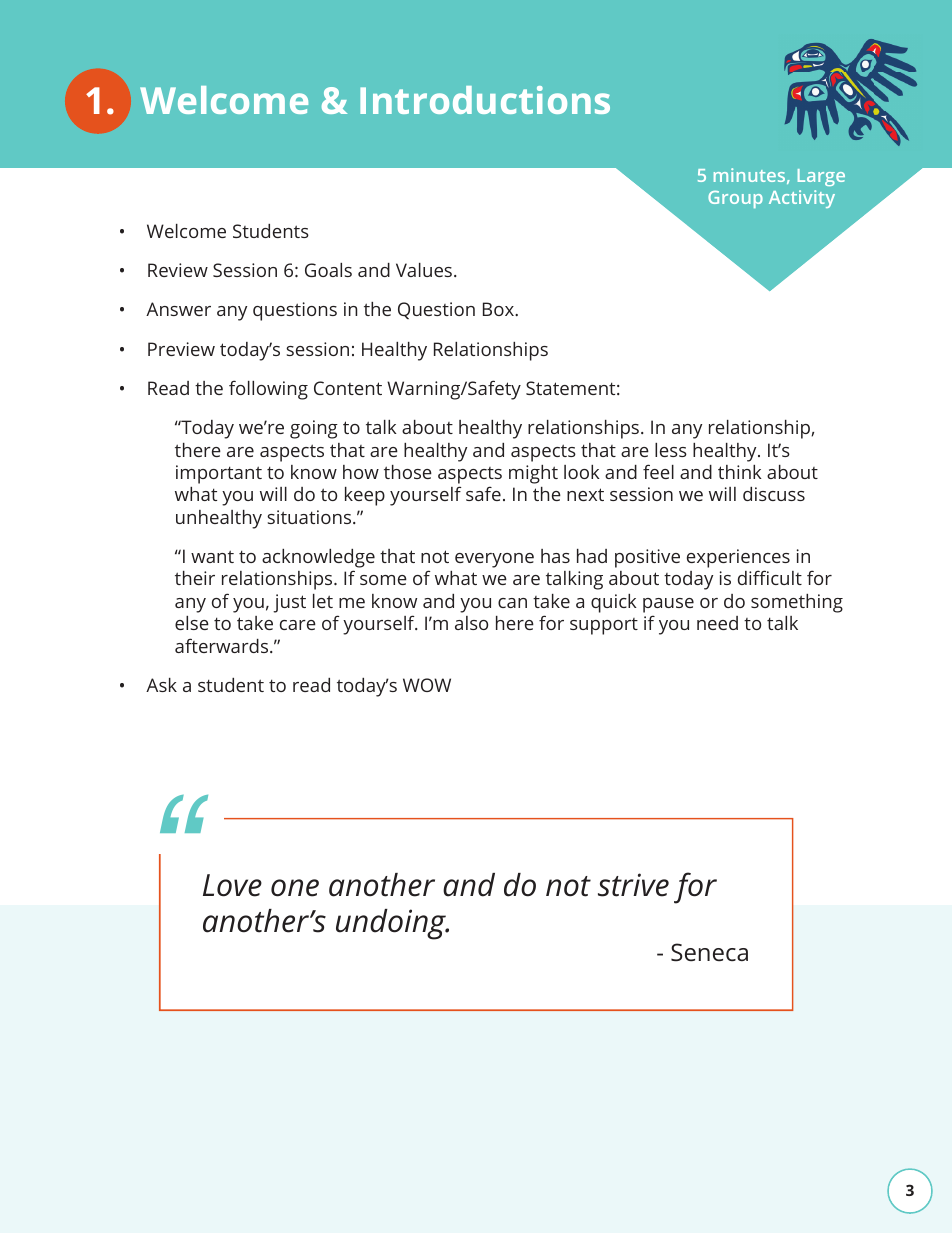 The height and width of the screenshot is (1233, 952). What do you see at coordinates (717, 623) in the screenshot?
I see `need` at bounding box center [717, 623].
